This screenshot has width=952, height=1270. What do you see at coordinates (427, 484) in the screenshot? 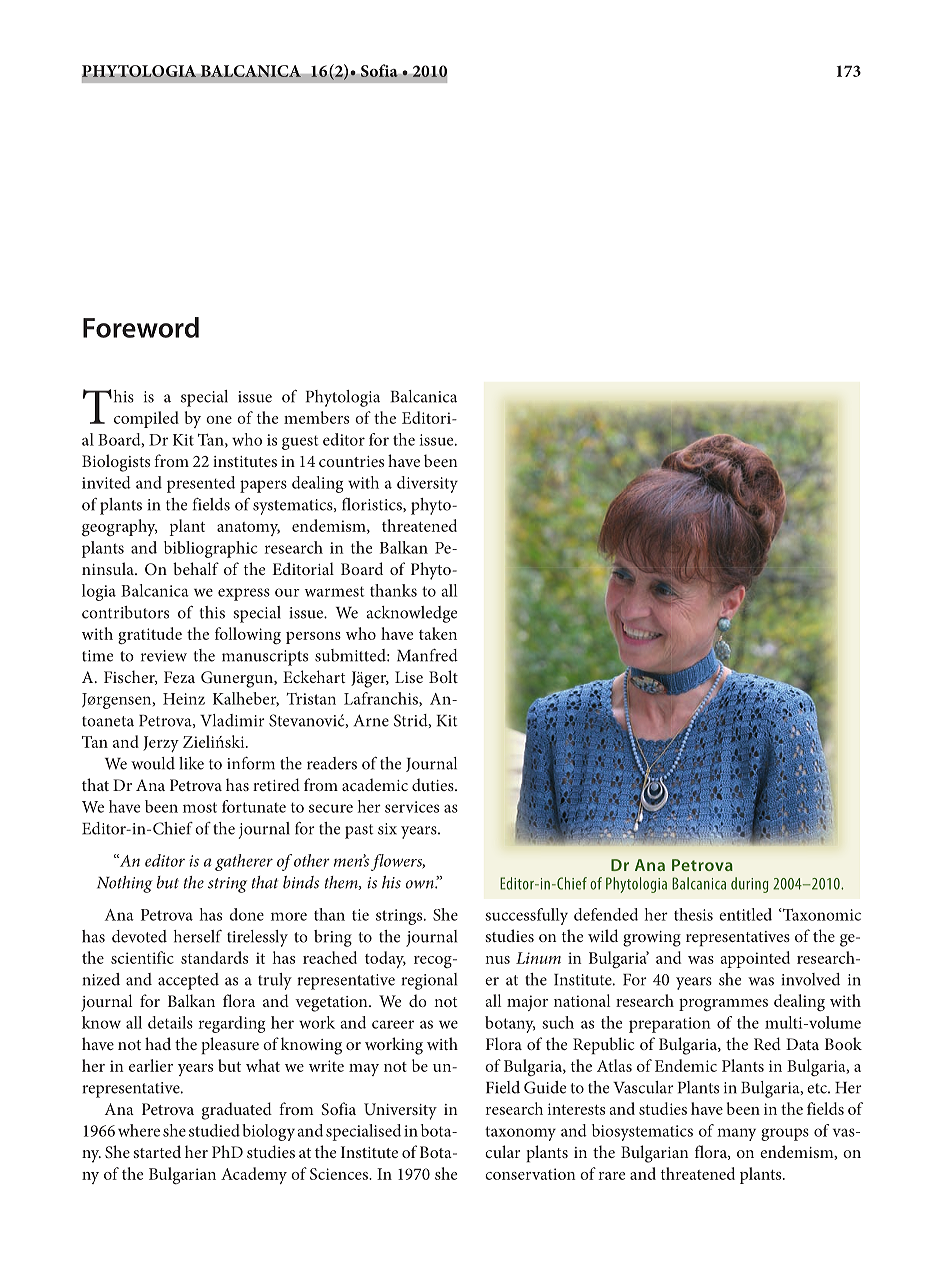
I see `diversity` at bounding box center [427, 484].
